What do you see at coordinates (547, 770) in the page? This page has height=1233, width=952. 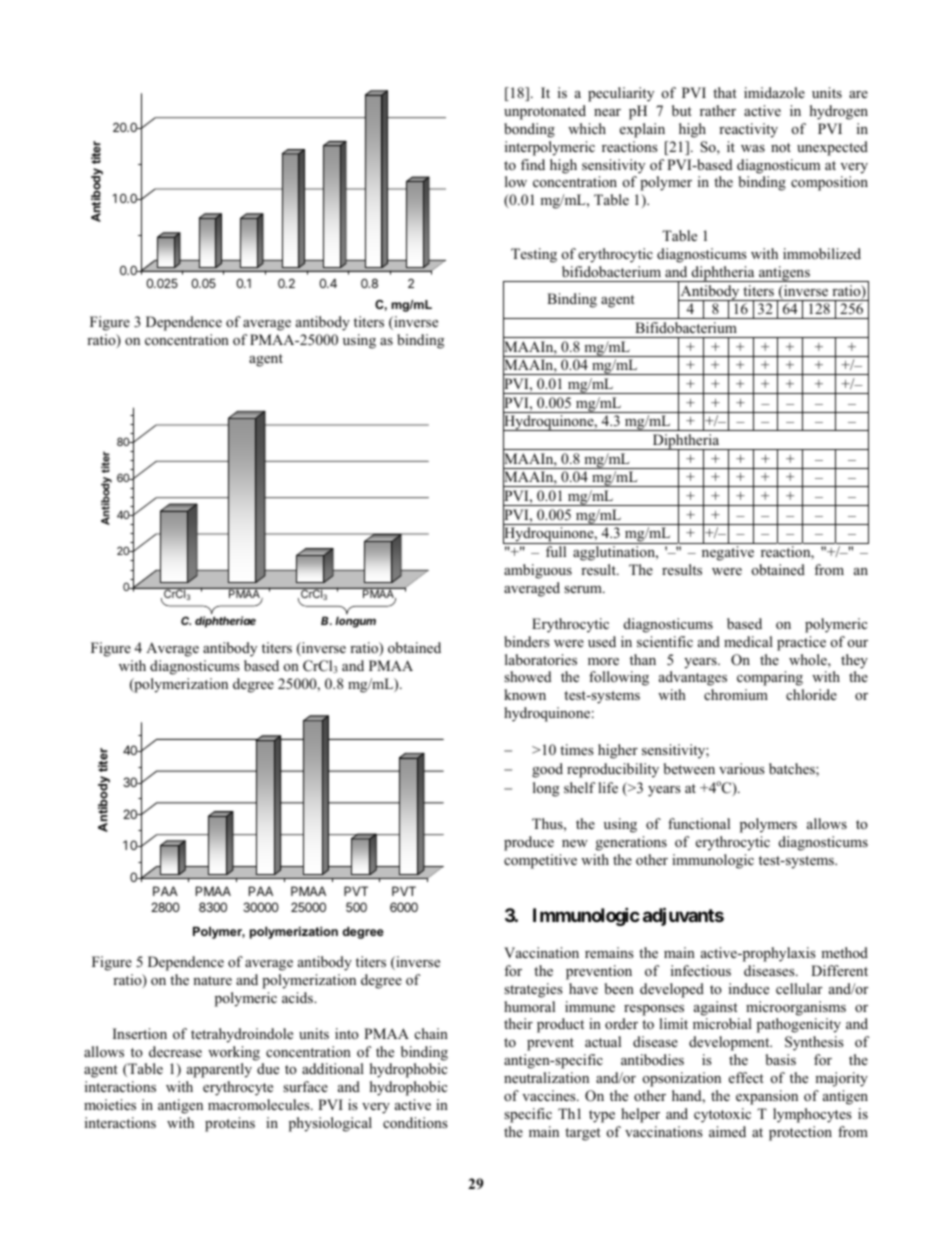 I see `good` at bounding box center [547, 770].
